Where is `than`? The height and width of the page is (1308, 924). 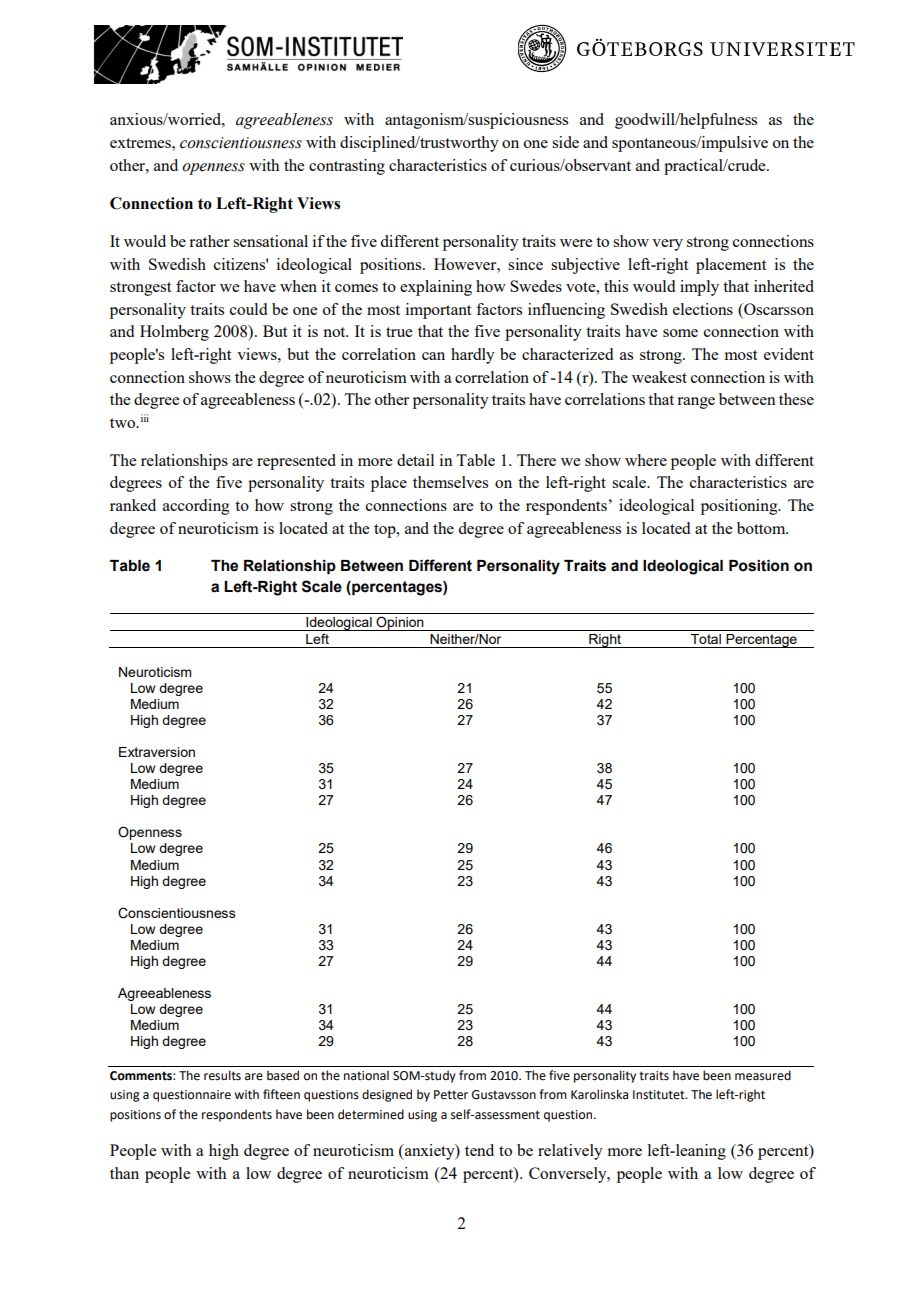
than is located at coordinates (124, 1173).
